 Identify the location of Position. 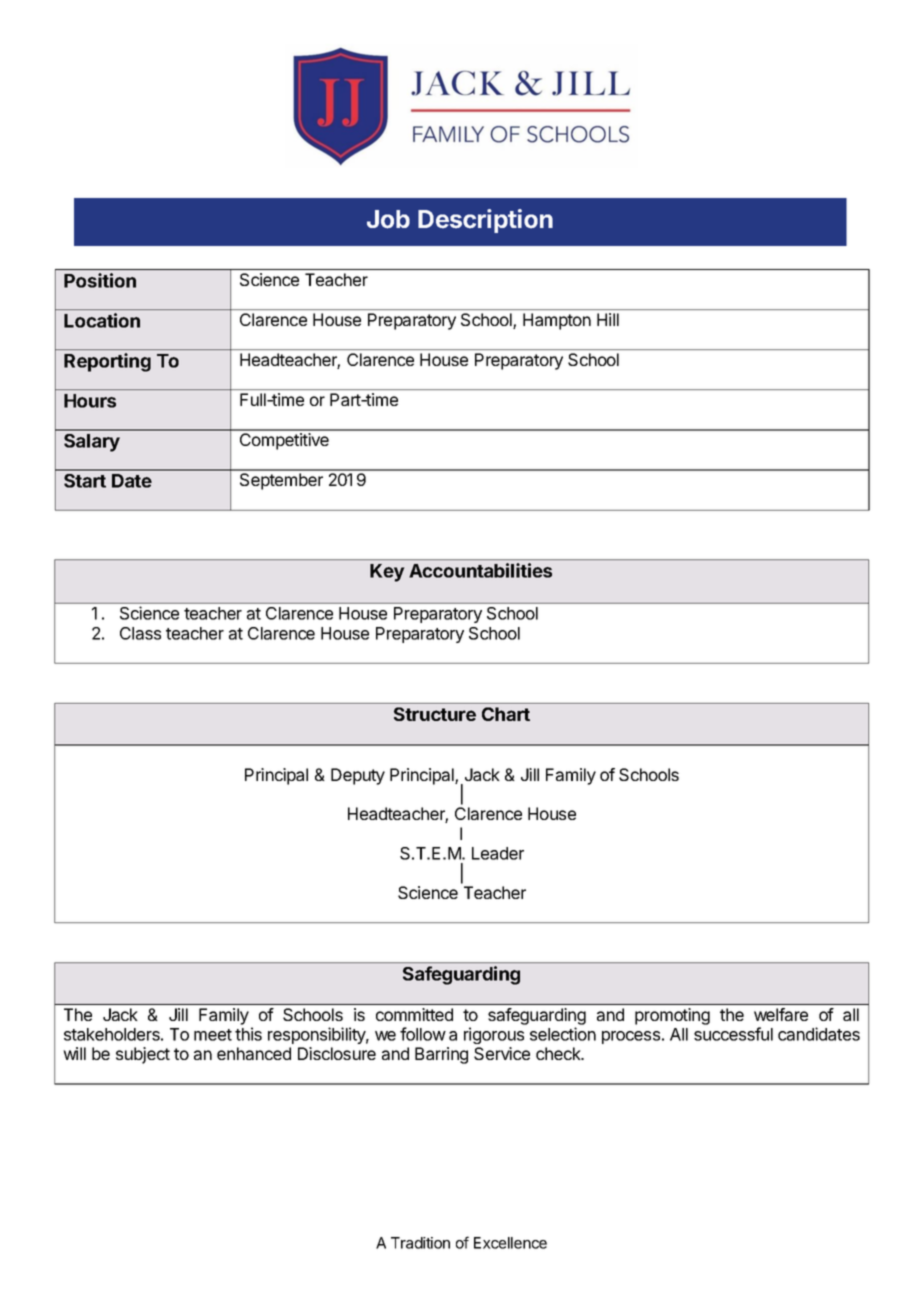
(100, 280).
